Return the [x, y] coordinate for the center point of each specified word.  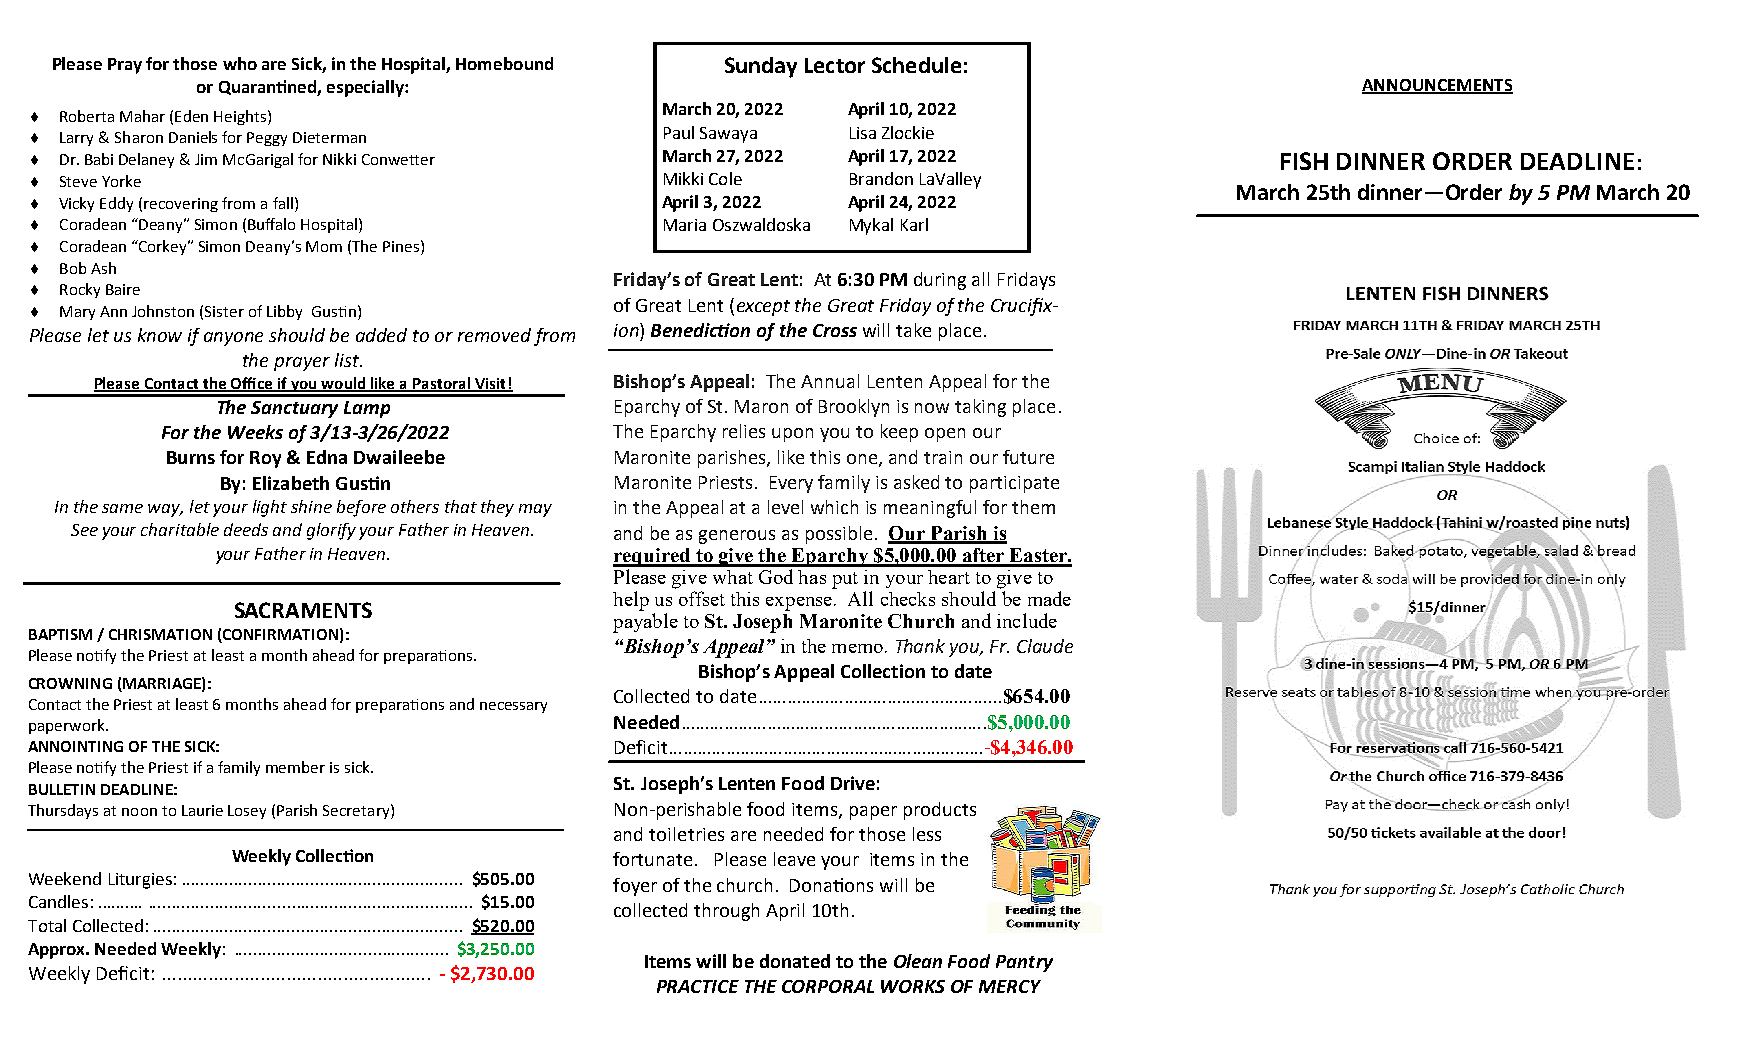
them [1033, 507]
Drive [853, 783]
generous [737, 537]
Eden [191, 116]
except [763, 308]
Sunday [761, 67]
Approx [58, 951]
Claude [1045, 646]
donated [795, 961]
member [295, 767]
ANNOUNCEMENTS [1437, 86]
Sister [224, 311]
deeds [246, 529]
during [940, 281]
